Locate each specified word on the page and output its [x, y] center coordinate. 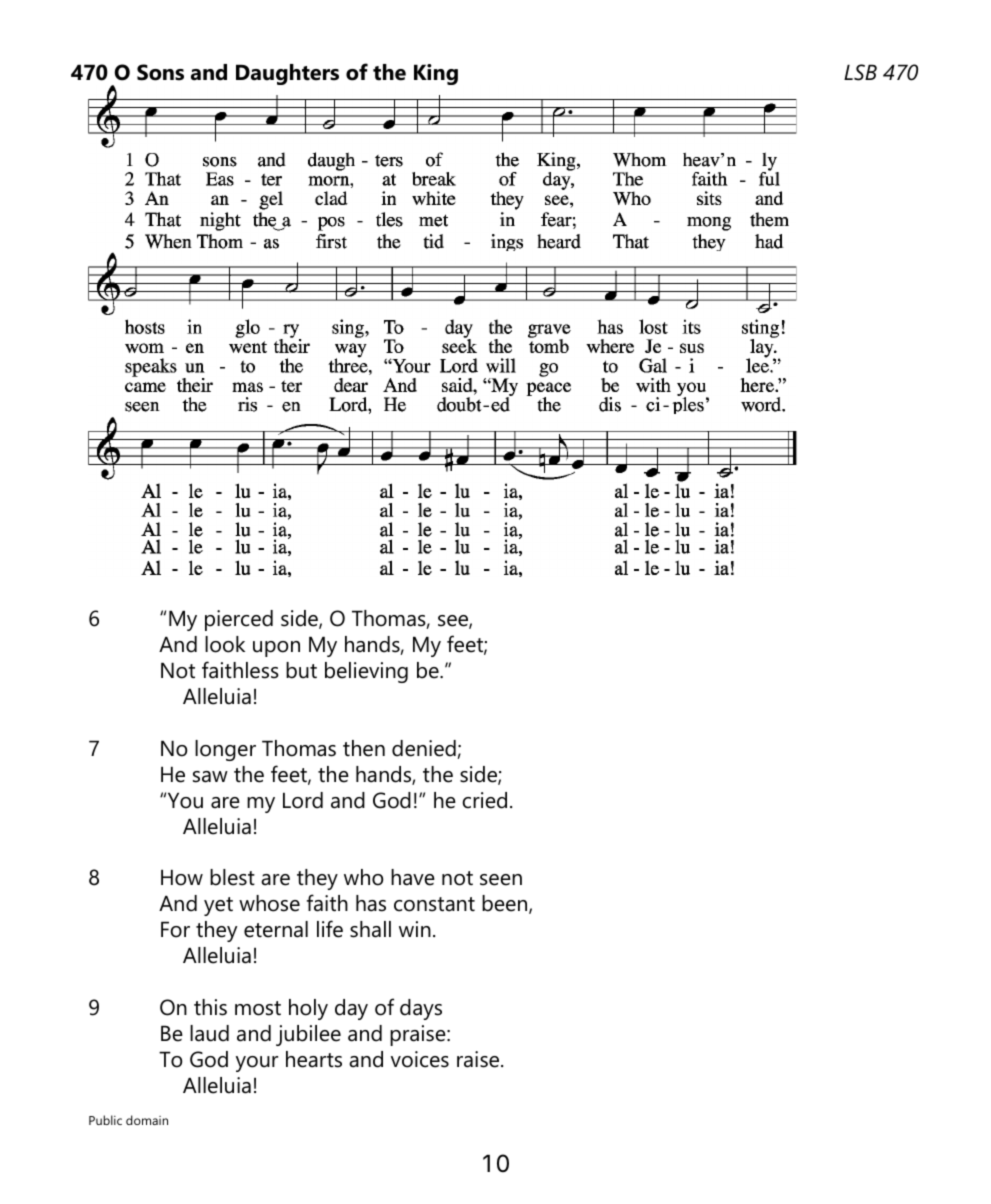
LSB [860, 72]
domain [147, 1120]
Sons [160, 72]
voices [420, 1059]
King [436, 74]
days [421, 1009]
